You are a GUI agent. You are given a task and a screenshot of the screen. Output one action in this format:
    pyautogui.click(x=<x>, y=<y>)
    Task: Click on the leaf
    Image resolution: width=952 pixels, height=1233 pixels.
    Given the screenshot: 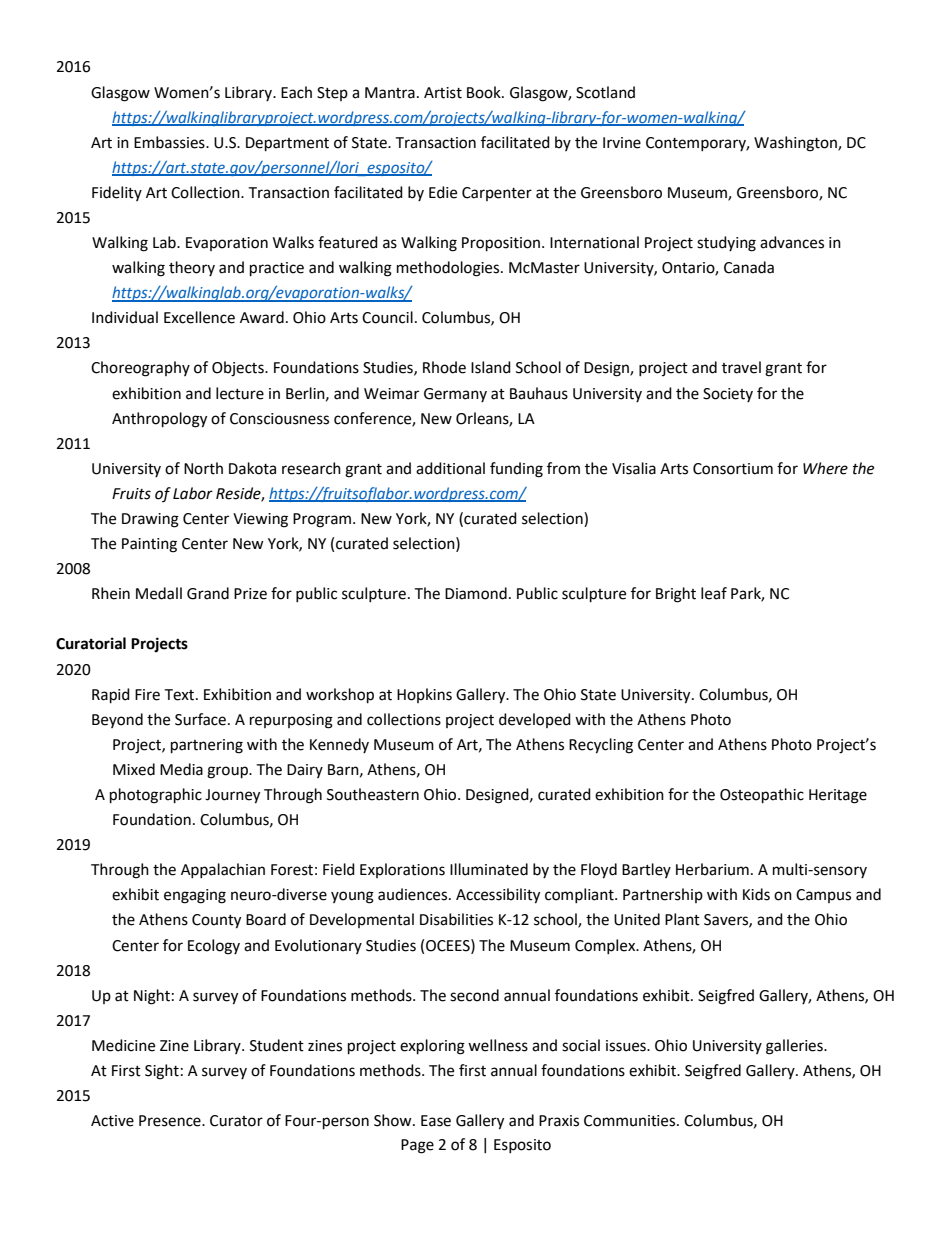 What is the action you would take?
    pyautogui.click(x=714, y=593)
